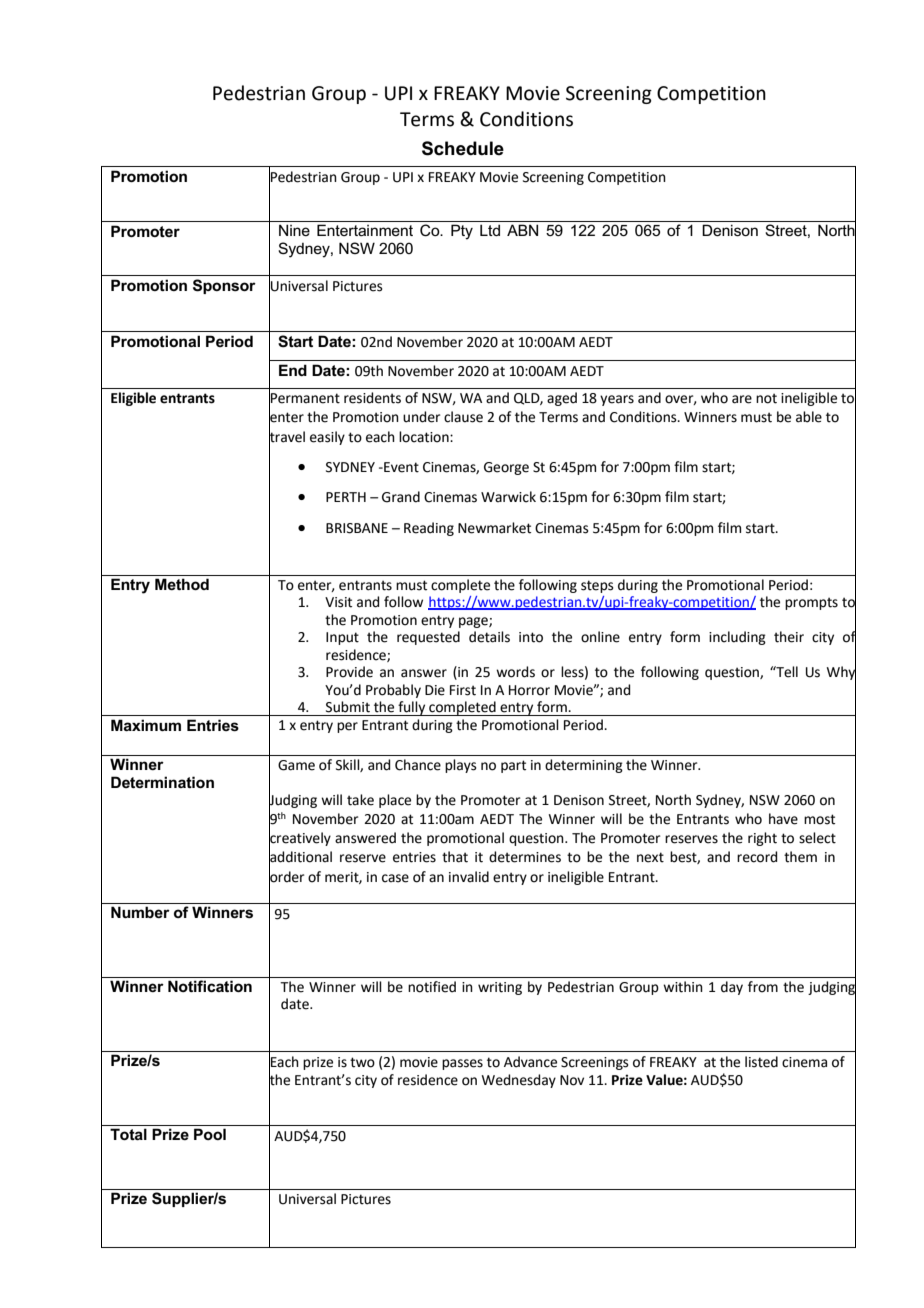 The height and width of the screenshot is (1308, 924). Describe the element at coordinates (463, 148) in the screenshot. I see `Schedule` at that location.
